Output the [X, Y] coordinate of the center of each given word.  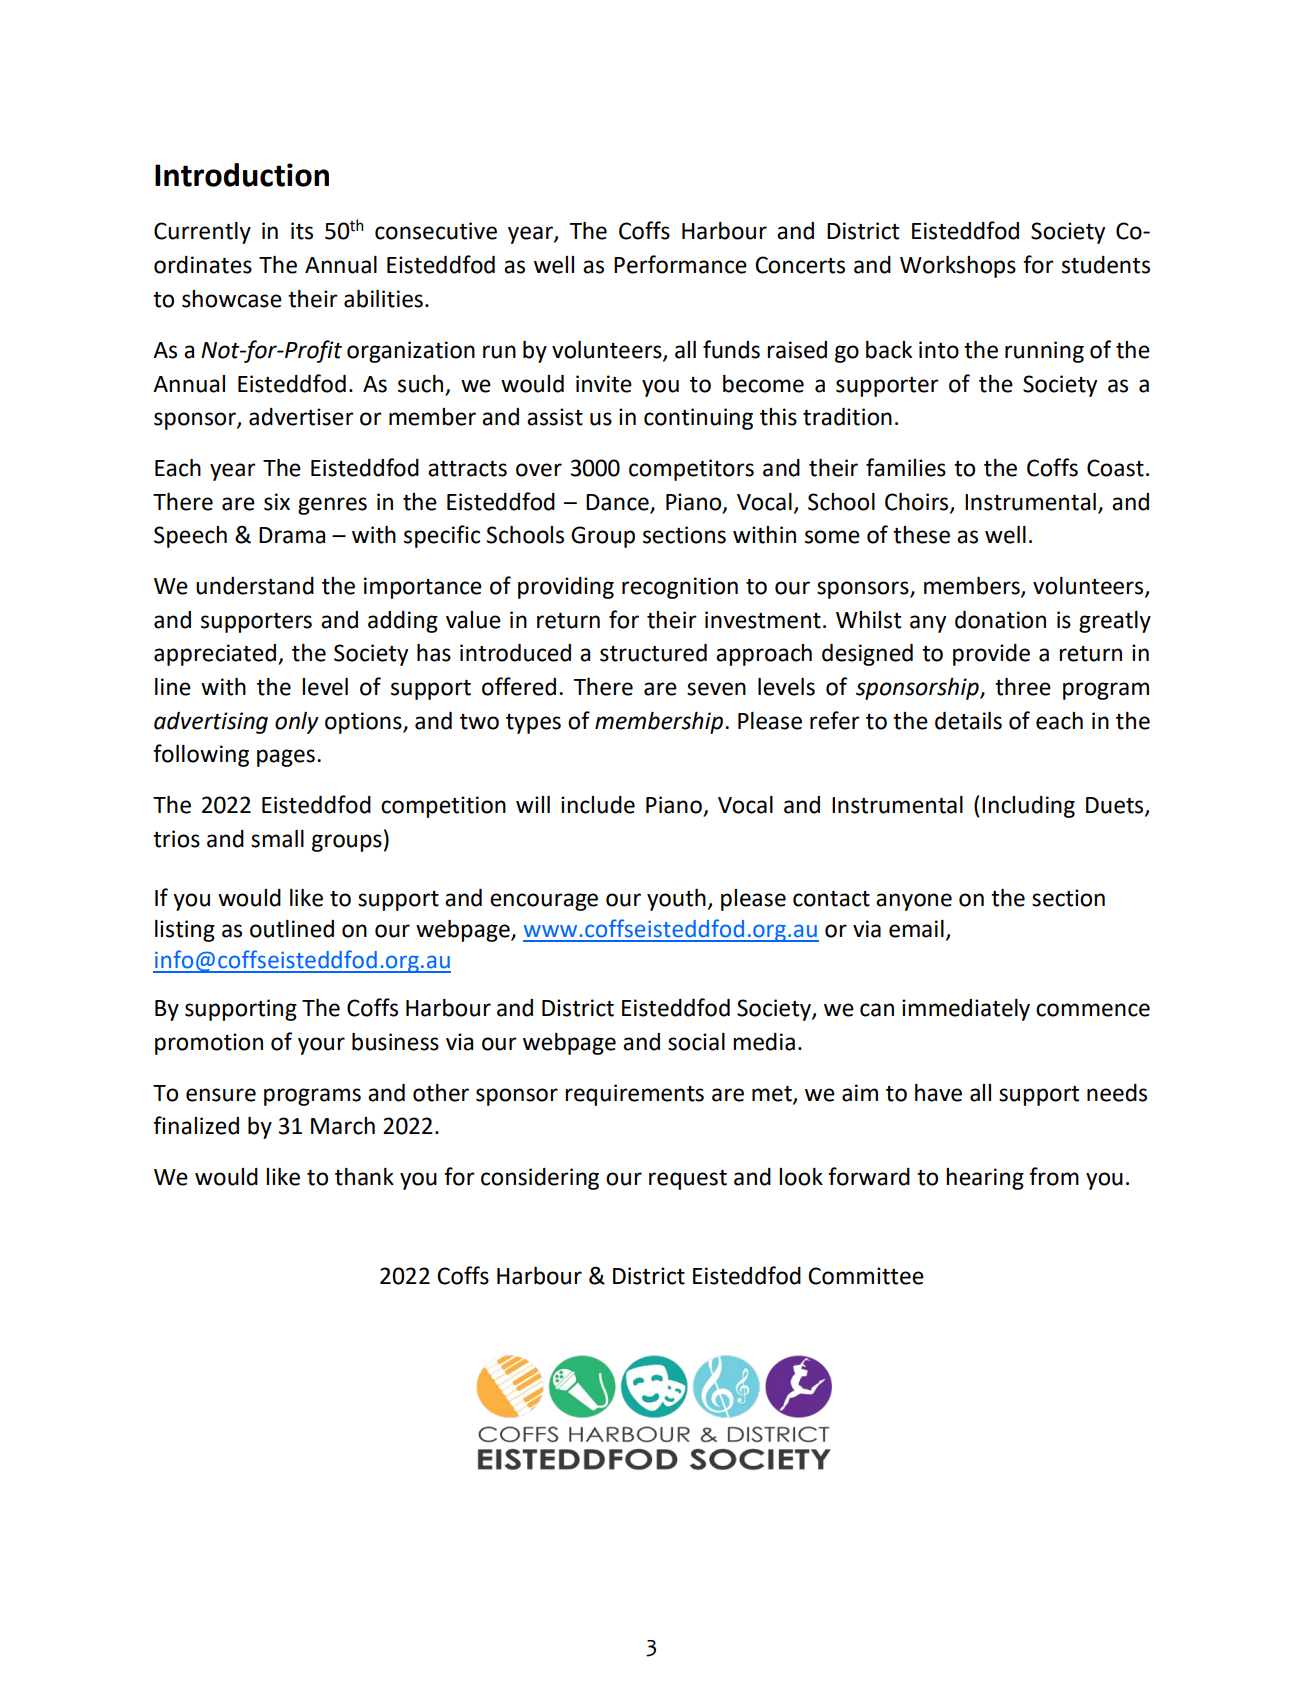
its [302, 231]
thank [364, 1177]
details [968, 721]
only [297, 723]
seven [716, 689]
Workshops [958, 267]
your [321, 1046]
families [906, 467]
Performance [680, 264]
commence [1093, 1010]
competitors [691, 470]
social [696, 1042]
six [277, 502]
